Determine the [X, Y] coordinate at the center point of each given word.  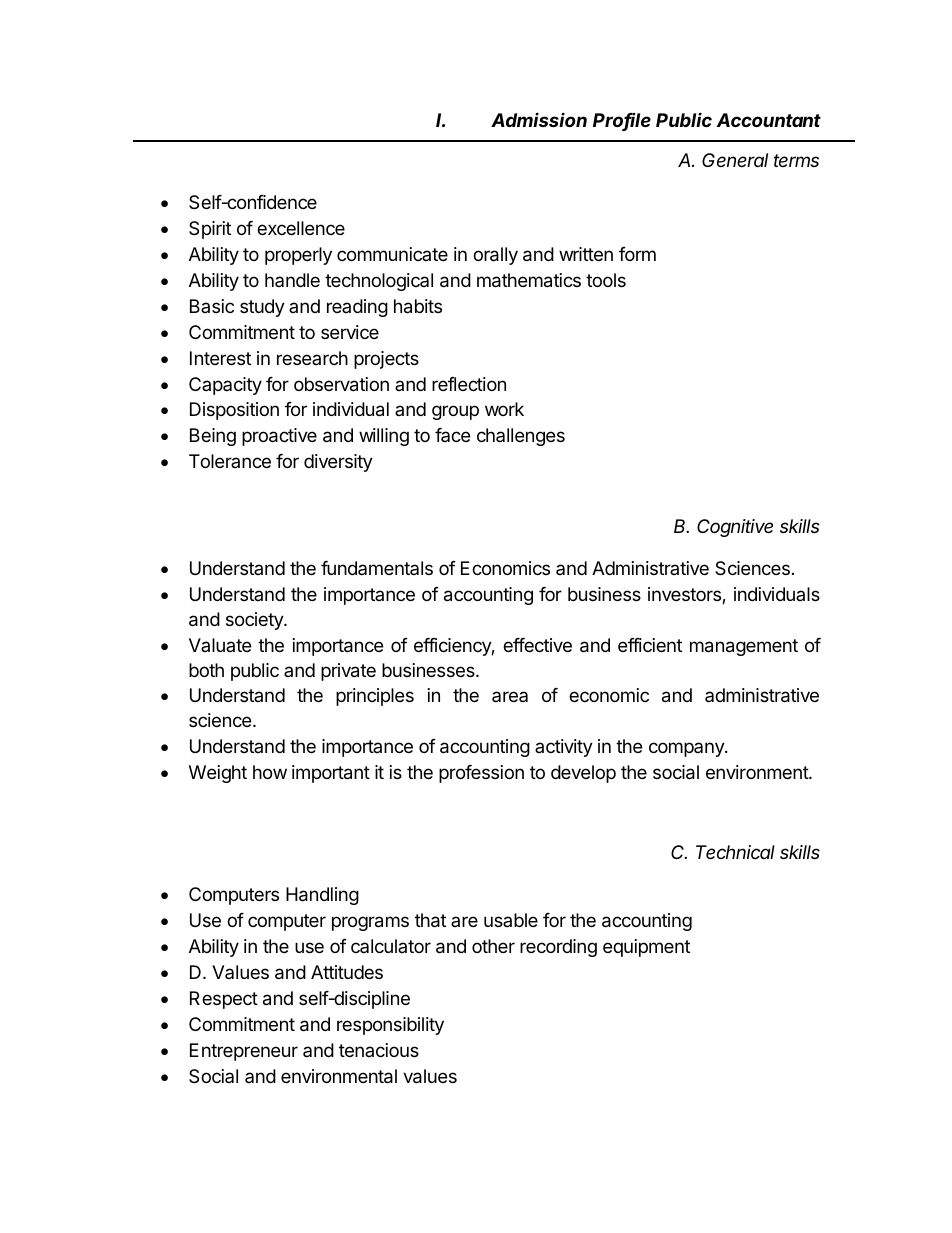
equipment [646, 948]
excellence [301, 228]
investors [685, 595]
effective [537, 645]
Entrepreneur [244, 1052]
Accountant [769, 120]
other [493, 946]
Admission [539, 119]
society [255, 621]
